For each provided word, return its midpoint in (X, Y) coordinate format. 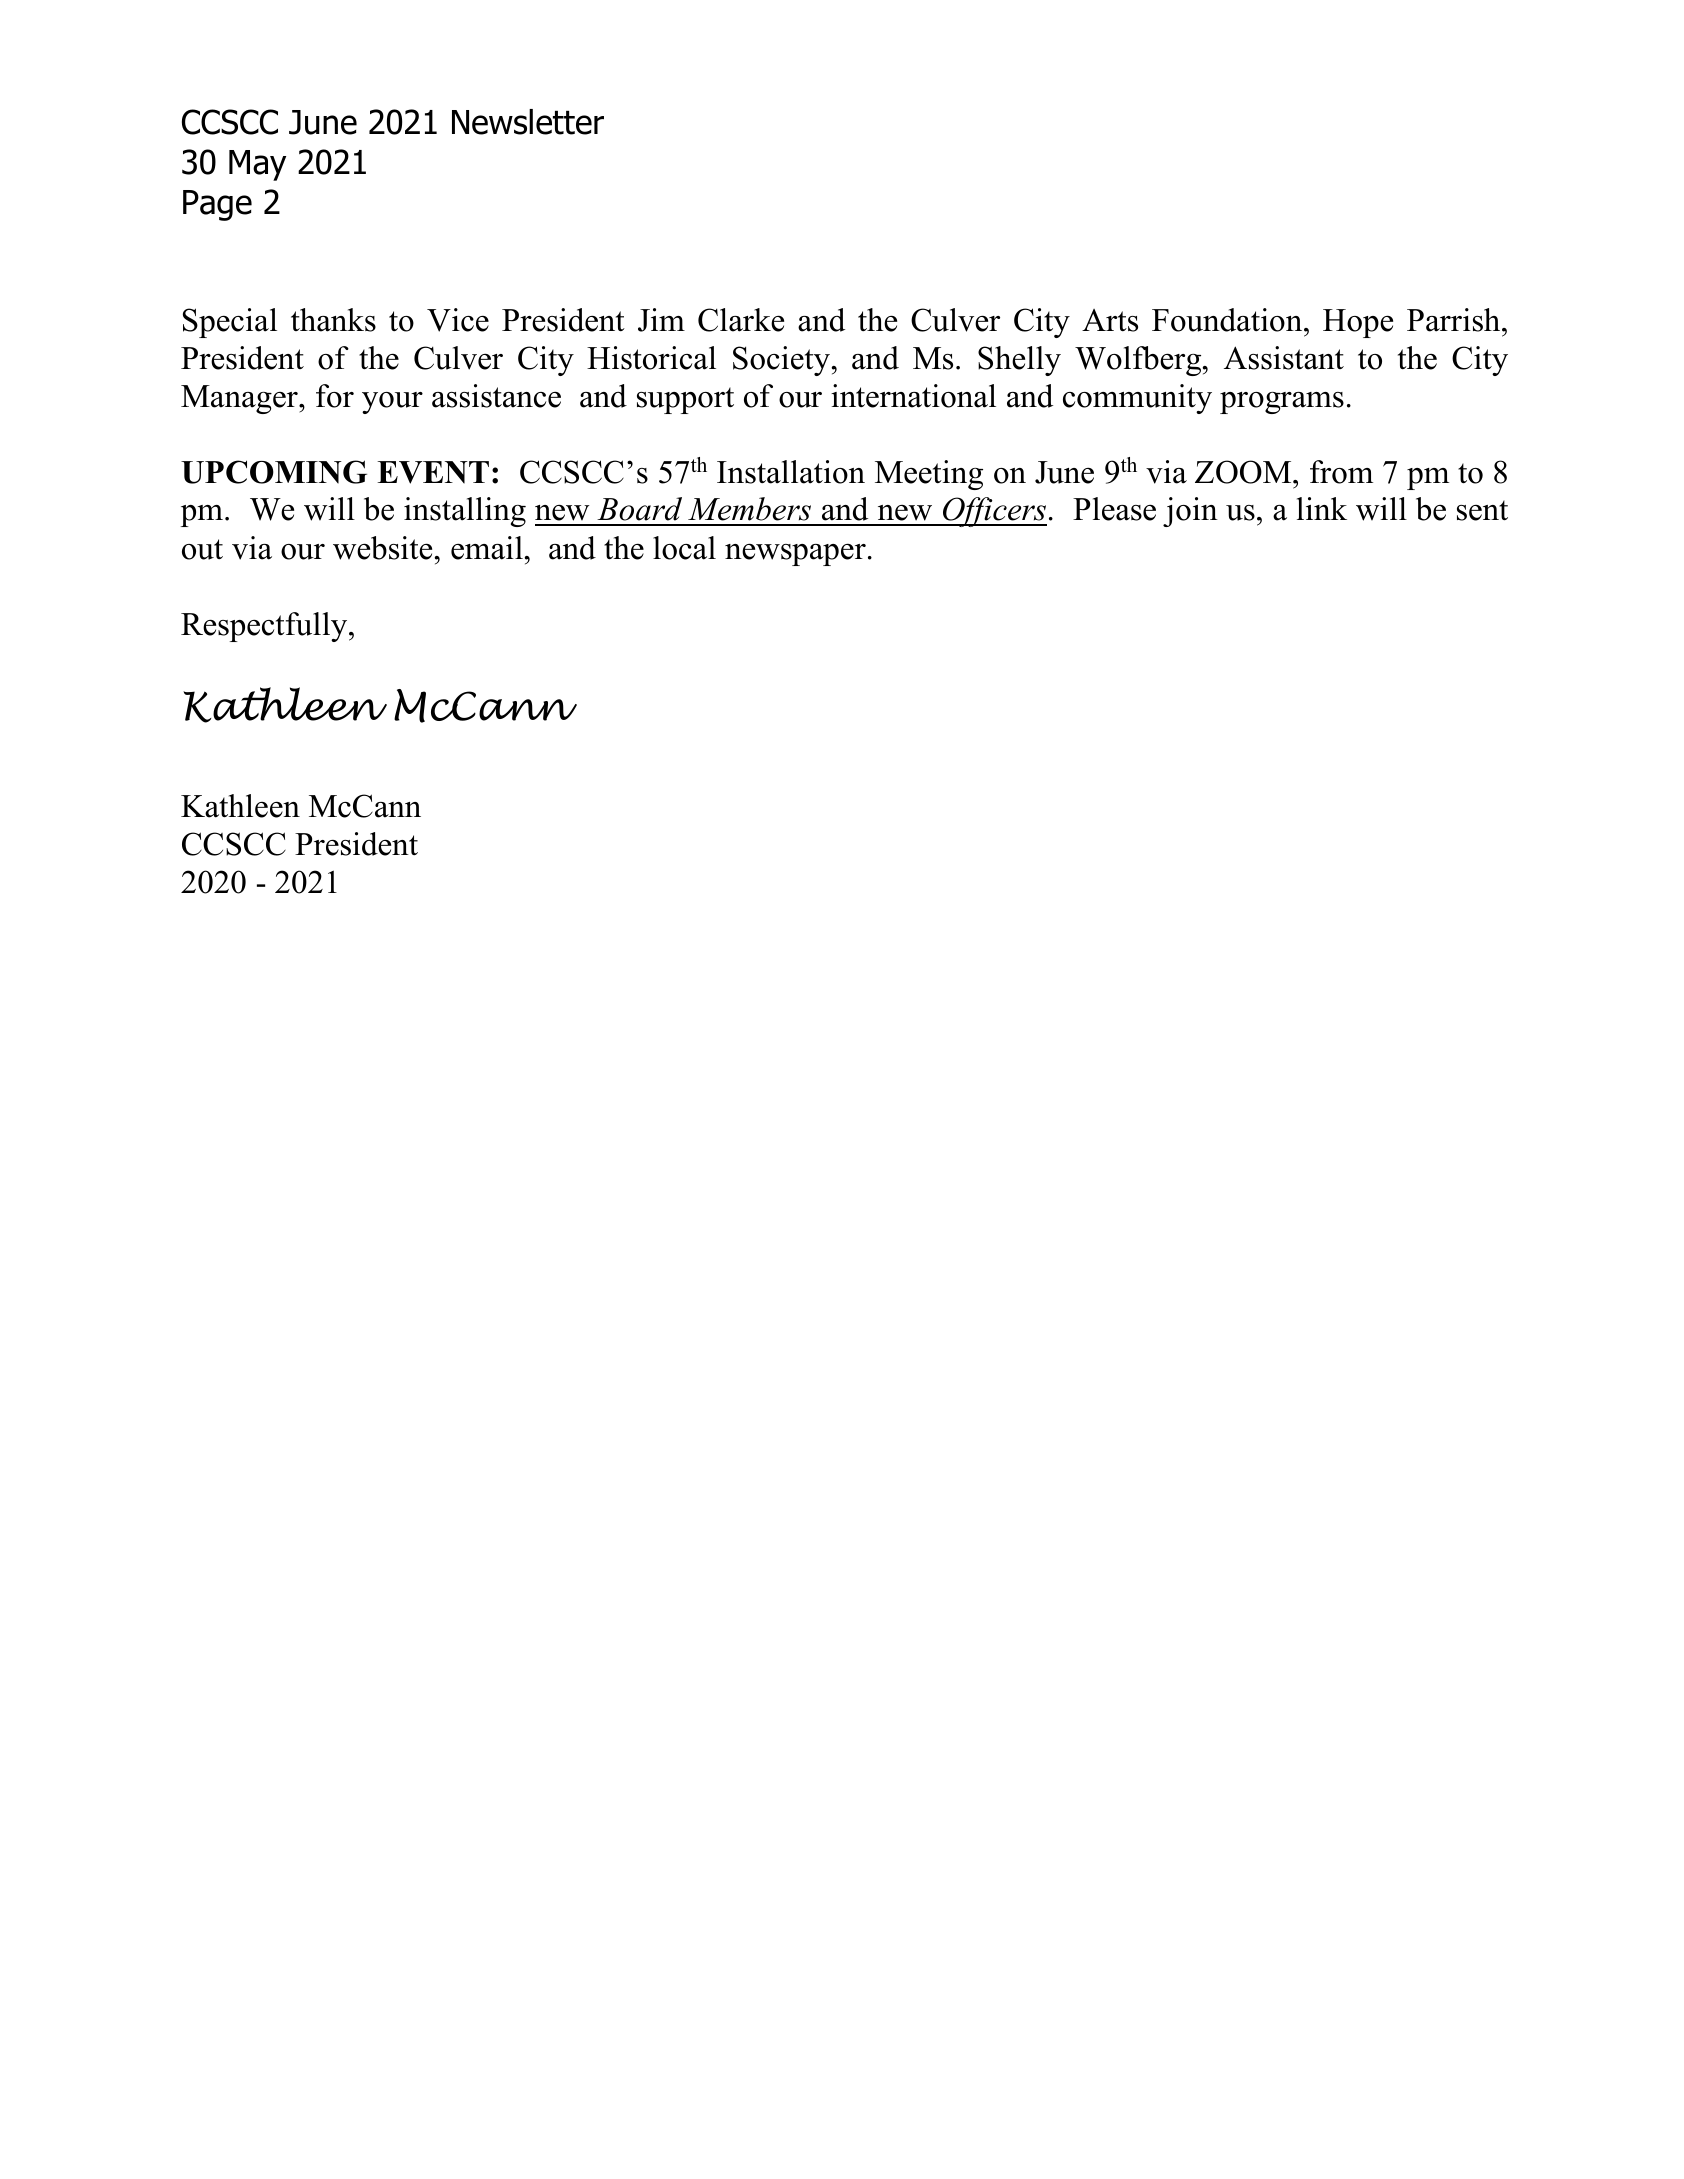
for (335, 396)
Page (217, 205)
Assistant (1284, 358)
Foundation (1228, 320)
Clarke (741, 320)
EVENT (433, 472)
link (1322, 508)
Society (781, 361)
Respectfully (265, 627)
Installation (791, 472)
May (257, 165)
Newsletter (528, 122)
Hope (1358, 323)
